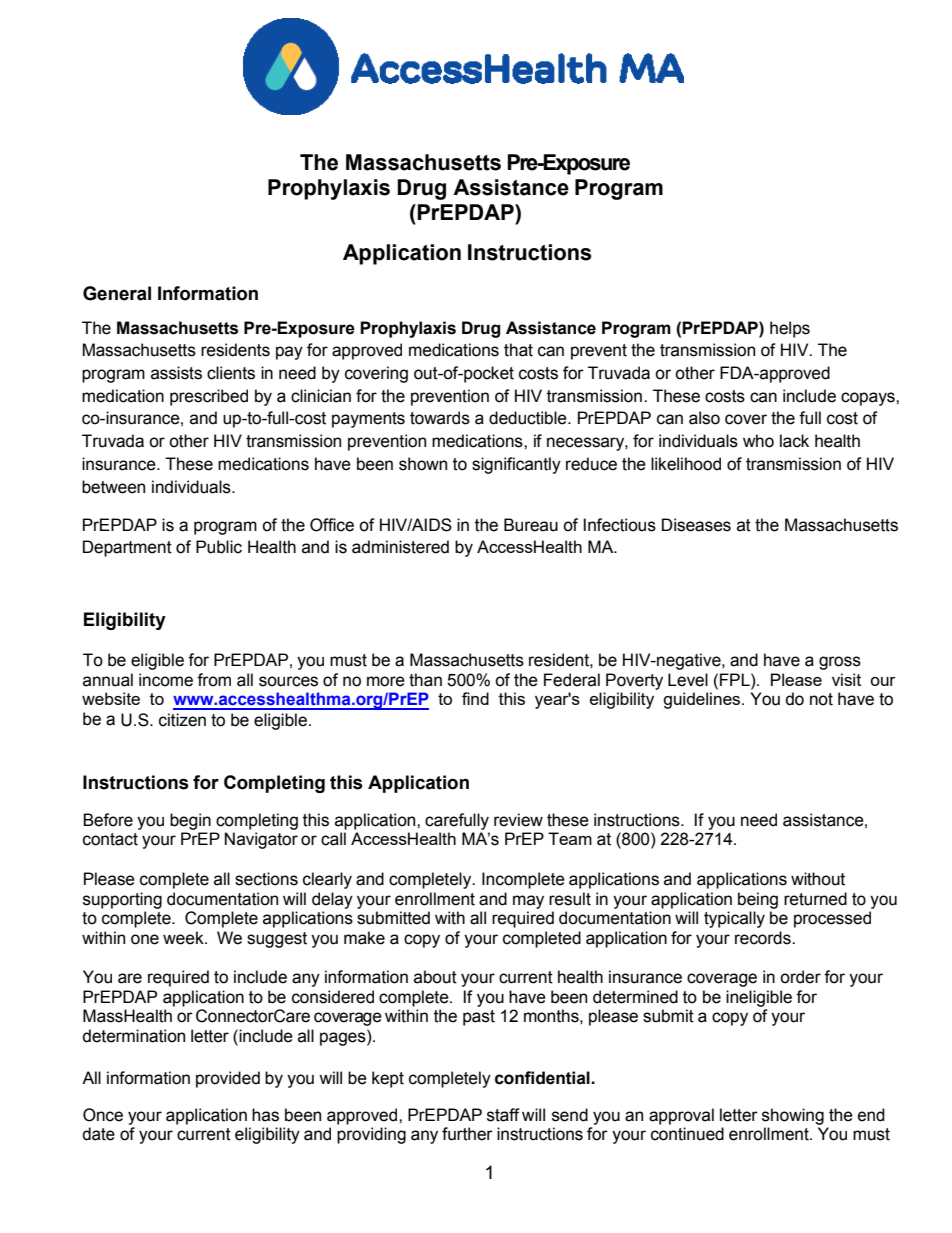 The height and width of the document is (1233, 952). I want to click on find, so click(475, 698).
